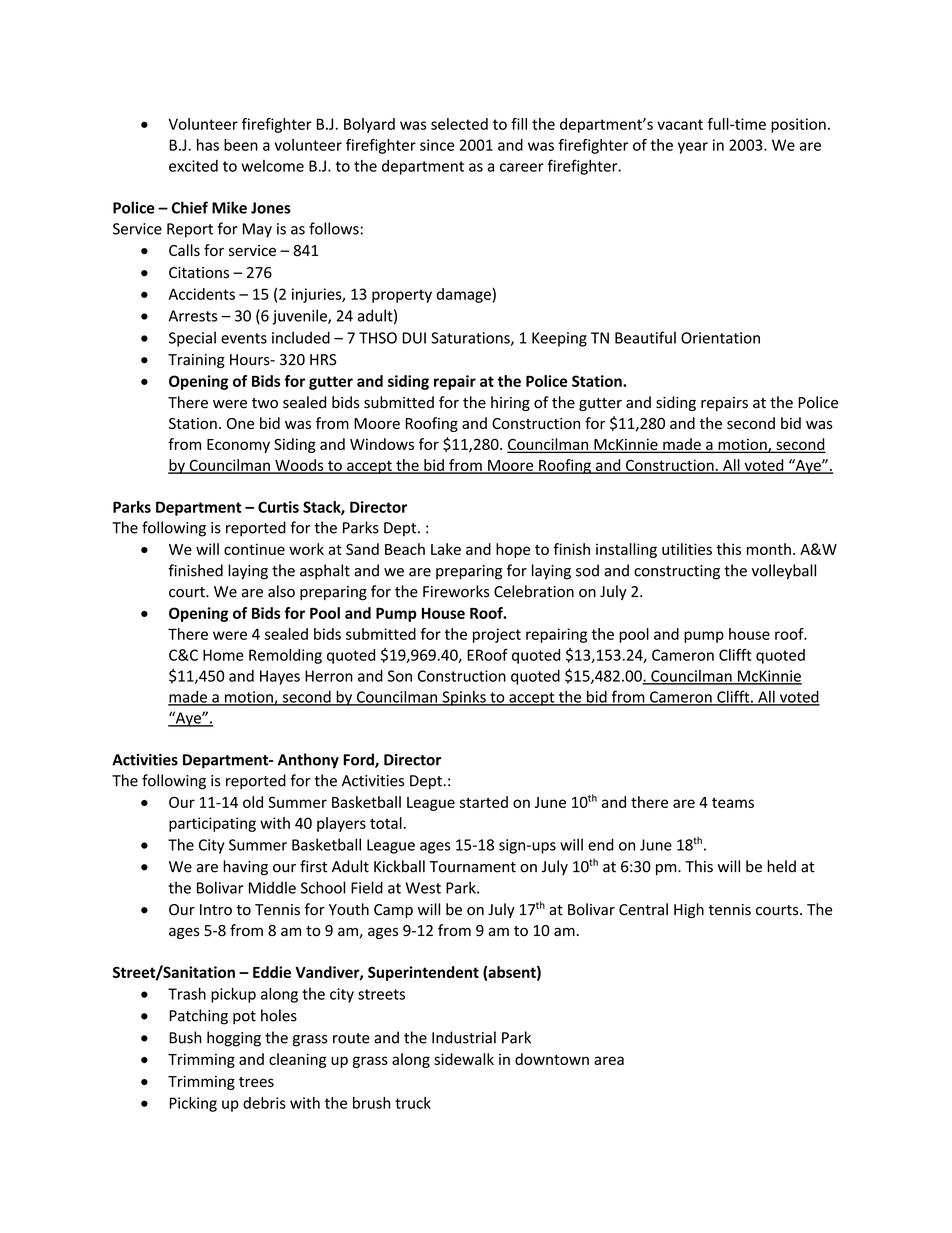 Image resolution: width=952 pixels, height=1233 pixels. Describe the element at coordinates (677, 572) in the image. I see `constructing` at that location.
